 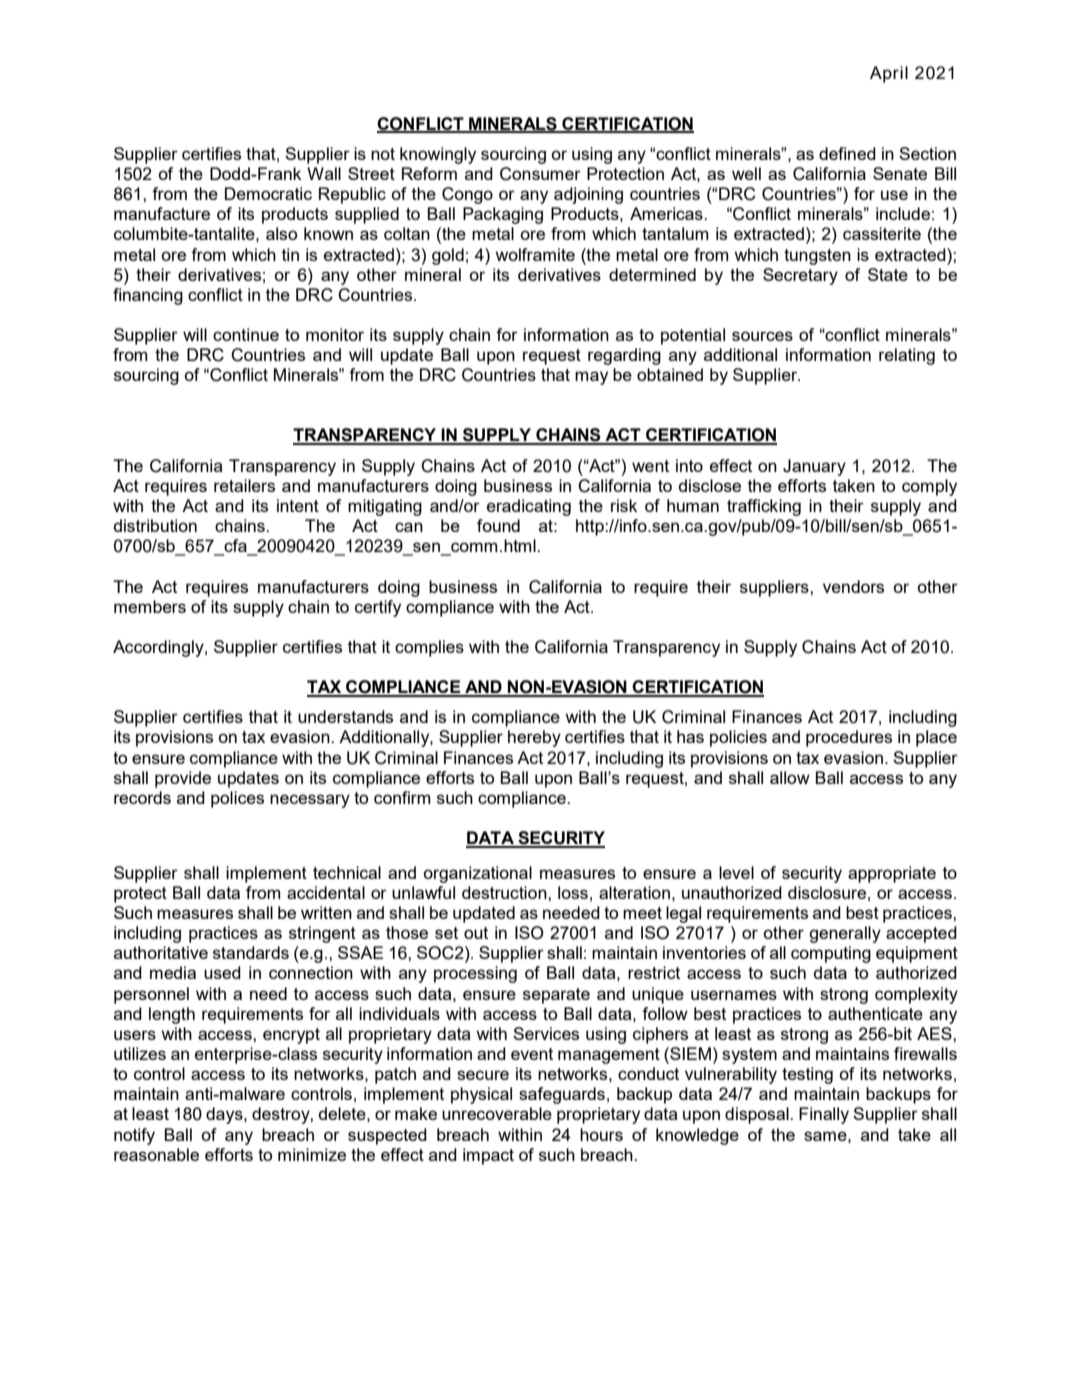 I want to click on allow, so click(x=790, y=777).
